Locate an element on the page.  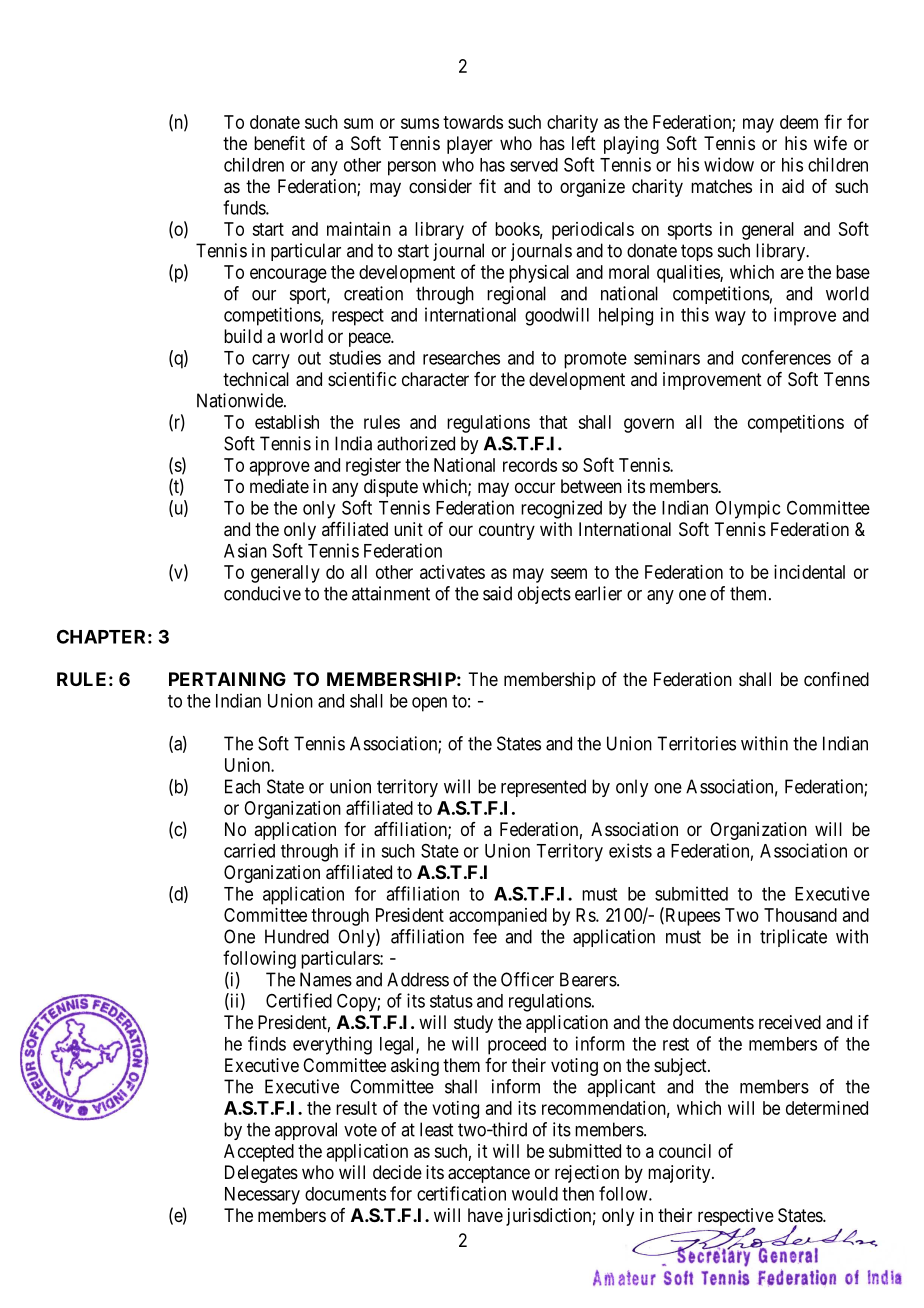
carried is located at coordinates (249, 850).
